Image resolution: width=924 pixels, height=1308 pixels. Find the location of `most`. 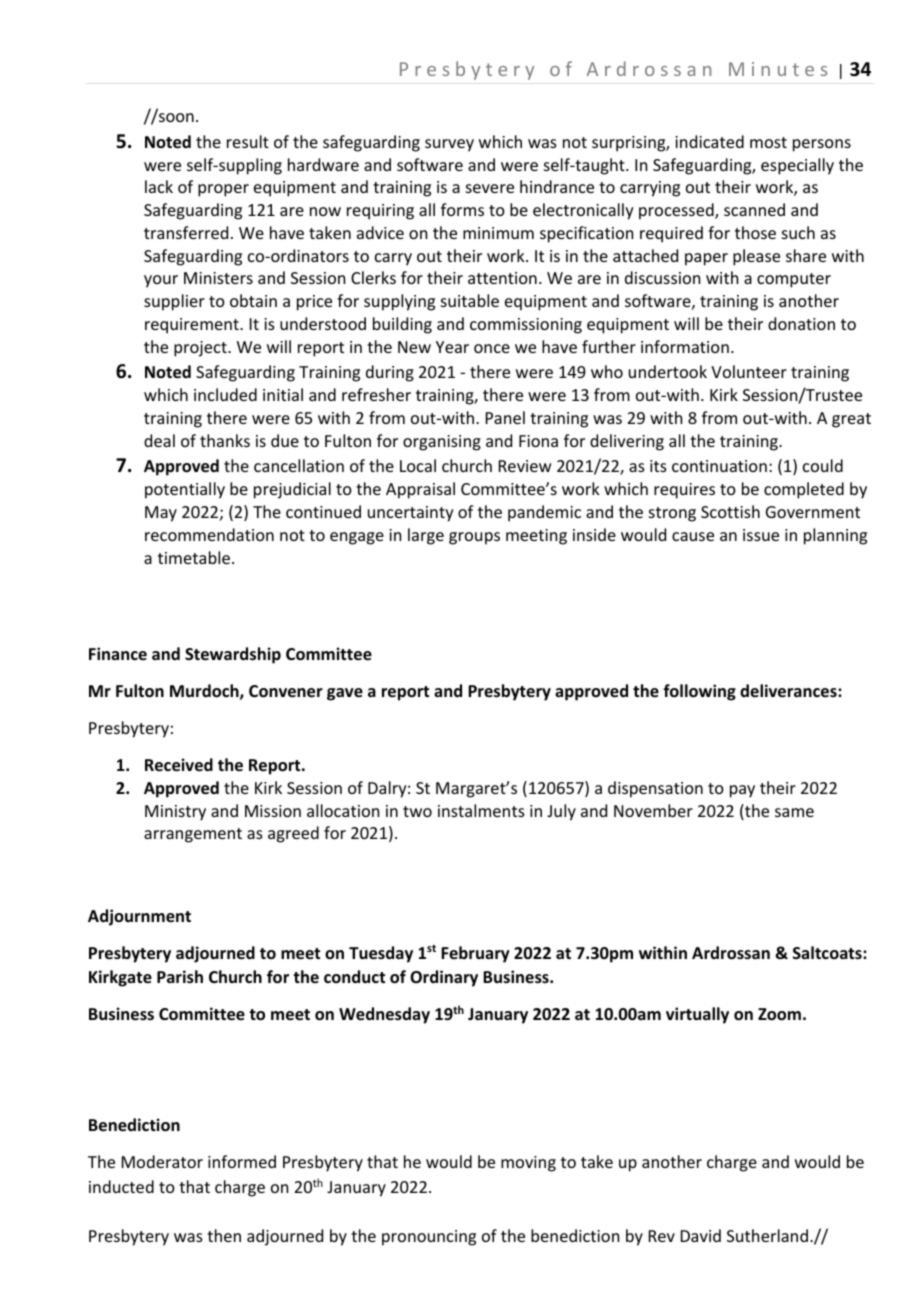

most is located at coordinates (768, 142).
